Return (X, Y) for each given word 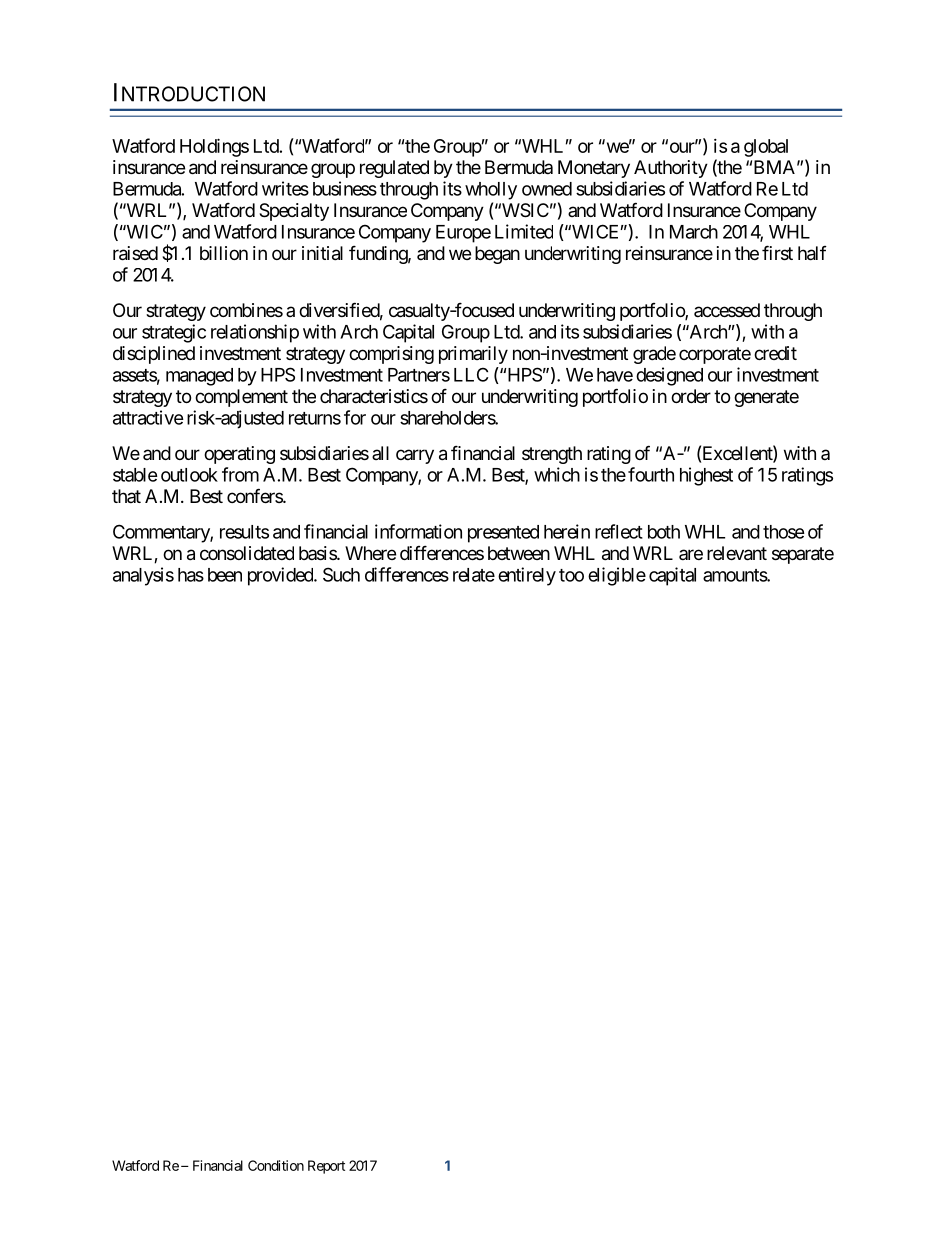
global (766, 148)
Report (326, 1167)
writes (285, 188)
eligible (617, 576)
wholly (491, 191)
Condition (276, 1165)
